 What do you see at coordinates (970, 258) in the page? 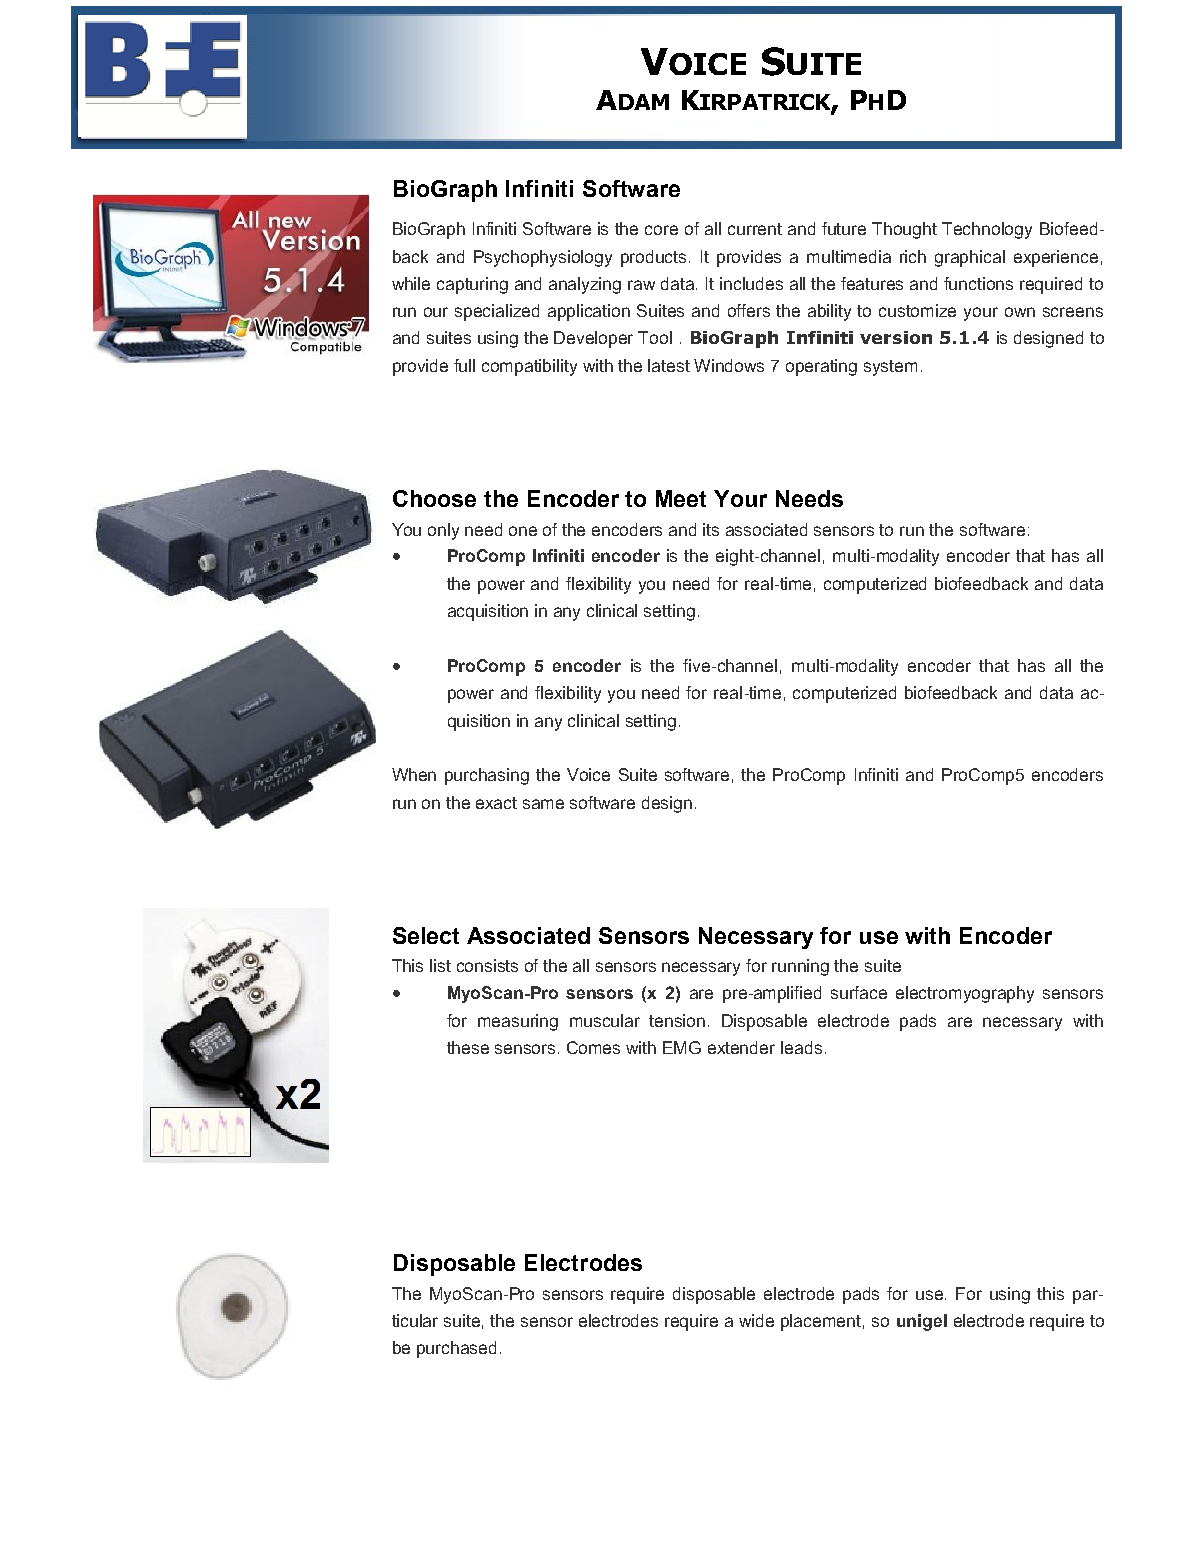
I see `graphical` at bounding box center [970, 258].
